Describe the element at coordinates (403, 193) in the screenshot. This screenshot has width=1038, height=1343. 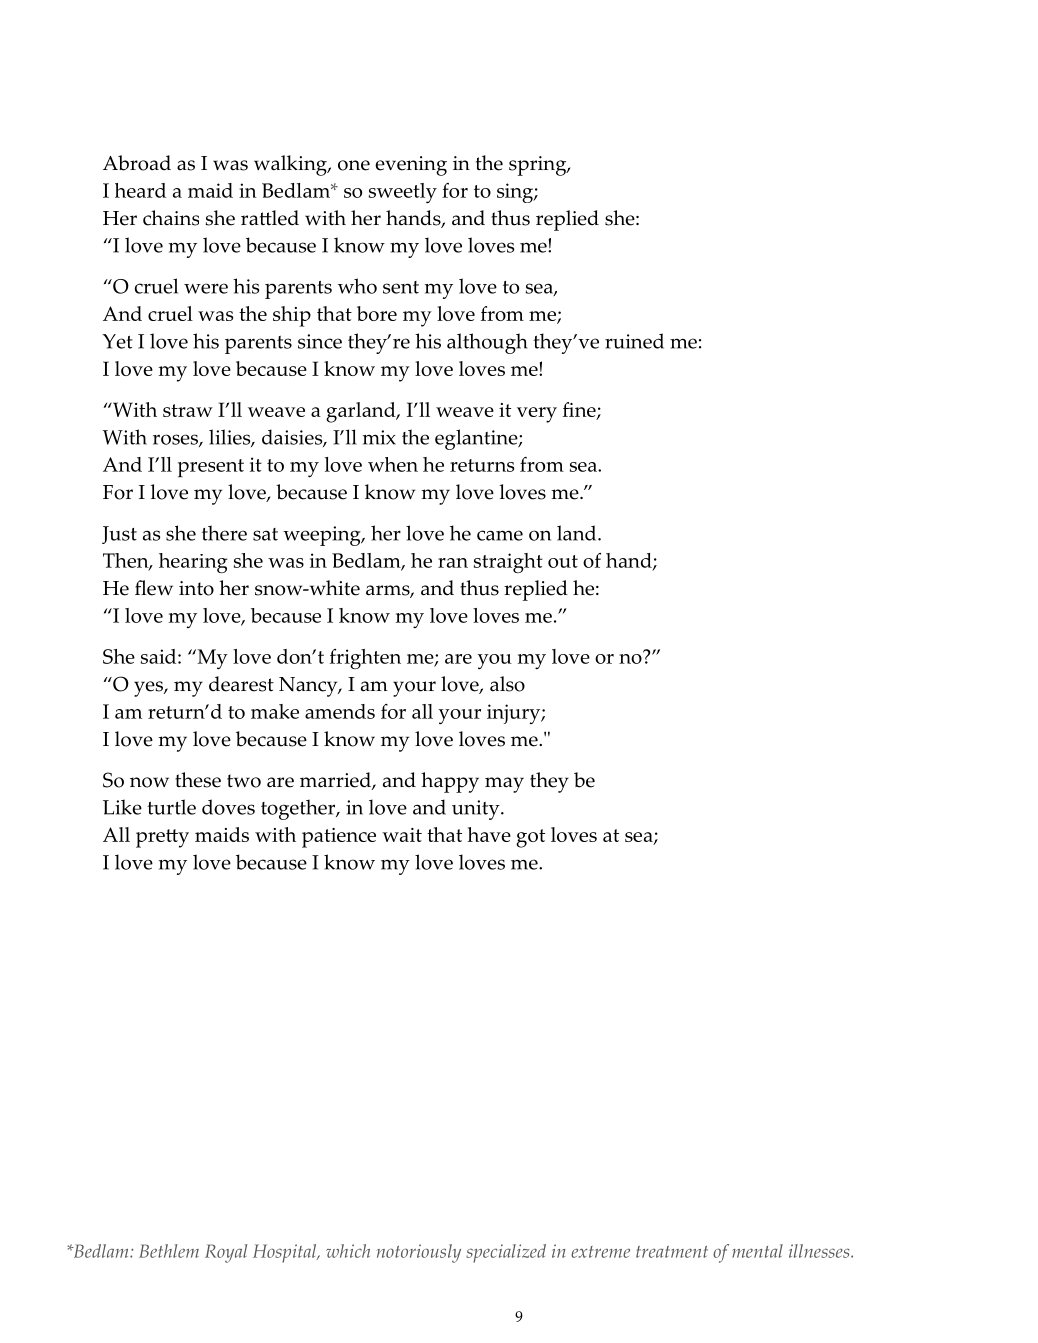
I see `sweetly` at that location.
